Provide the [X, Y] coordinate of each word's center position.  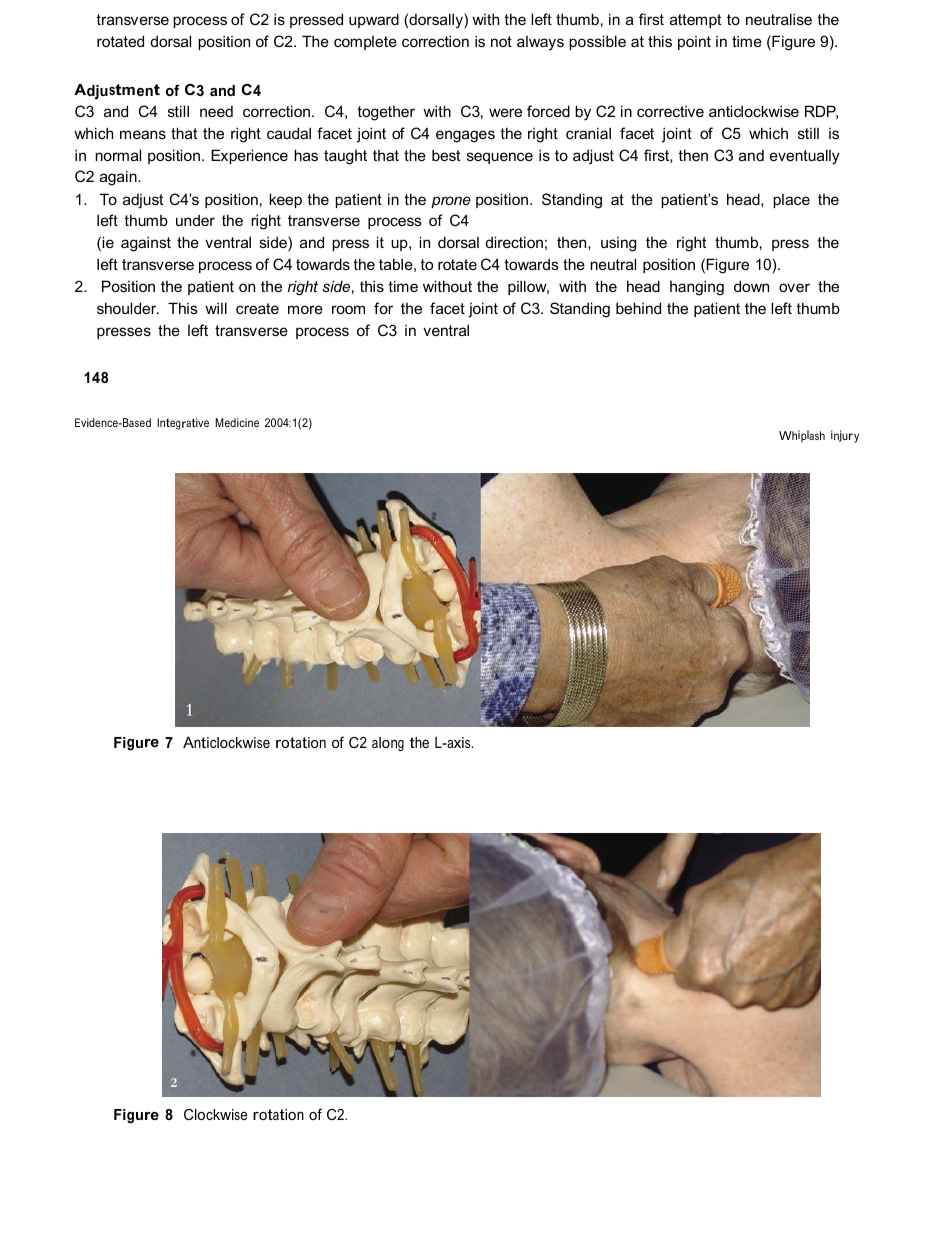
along [388, 744]
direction [514, 242]
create [257, 308]
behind [638, 308]
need [216, 111]
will [216, 308]
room [348, 309]
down [751, 286]
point [694, 43]
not [501, 41]
